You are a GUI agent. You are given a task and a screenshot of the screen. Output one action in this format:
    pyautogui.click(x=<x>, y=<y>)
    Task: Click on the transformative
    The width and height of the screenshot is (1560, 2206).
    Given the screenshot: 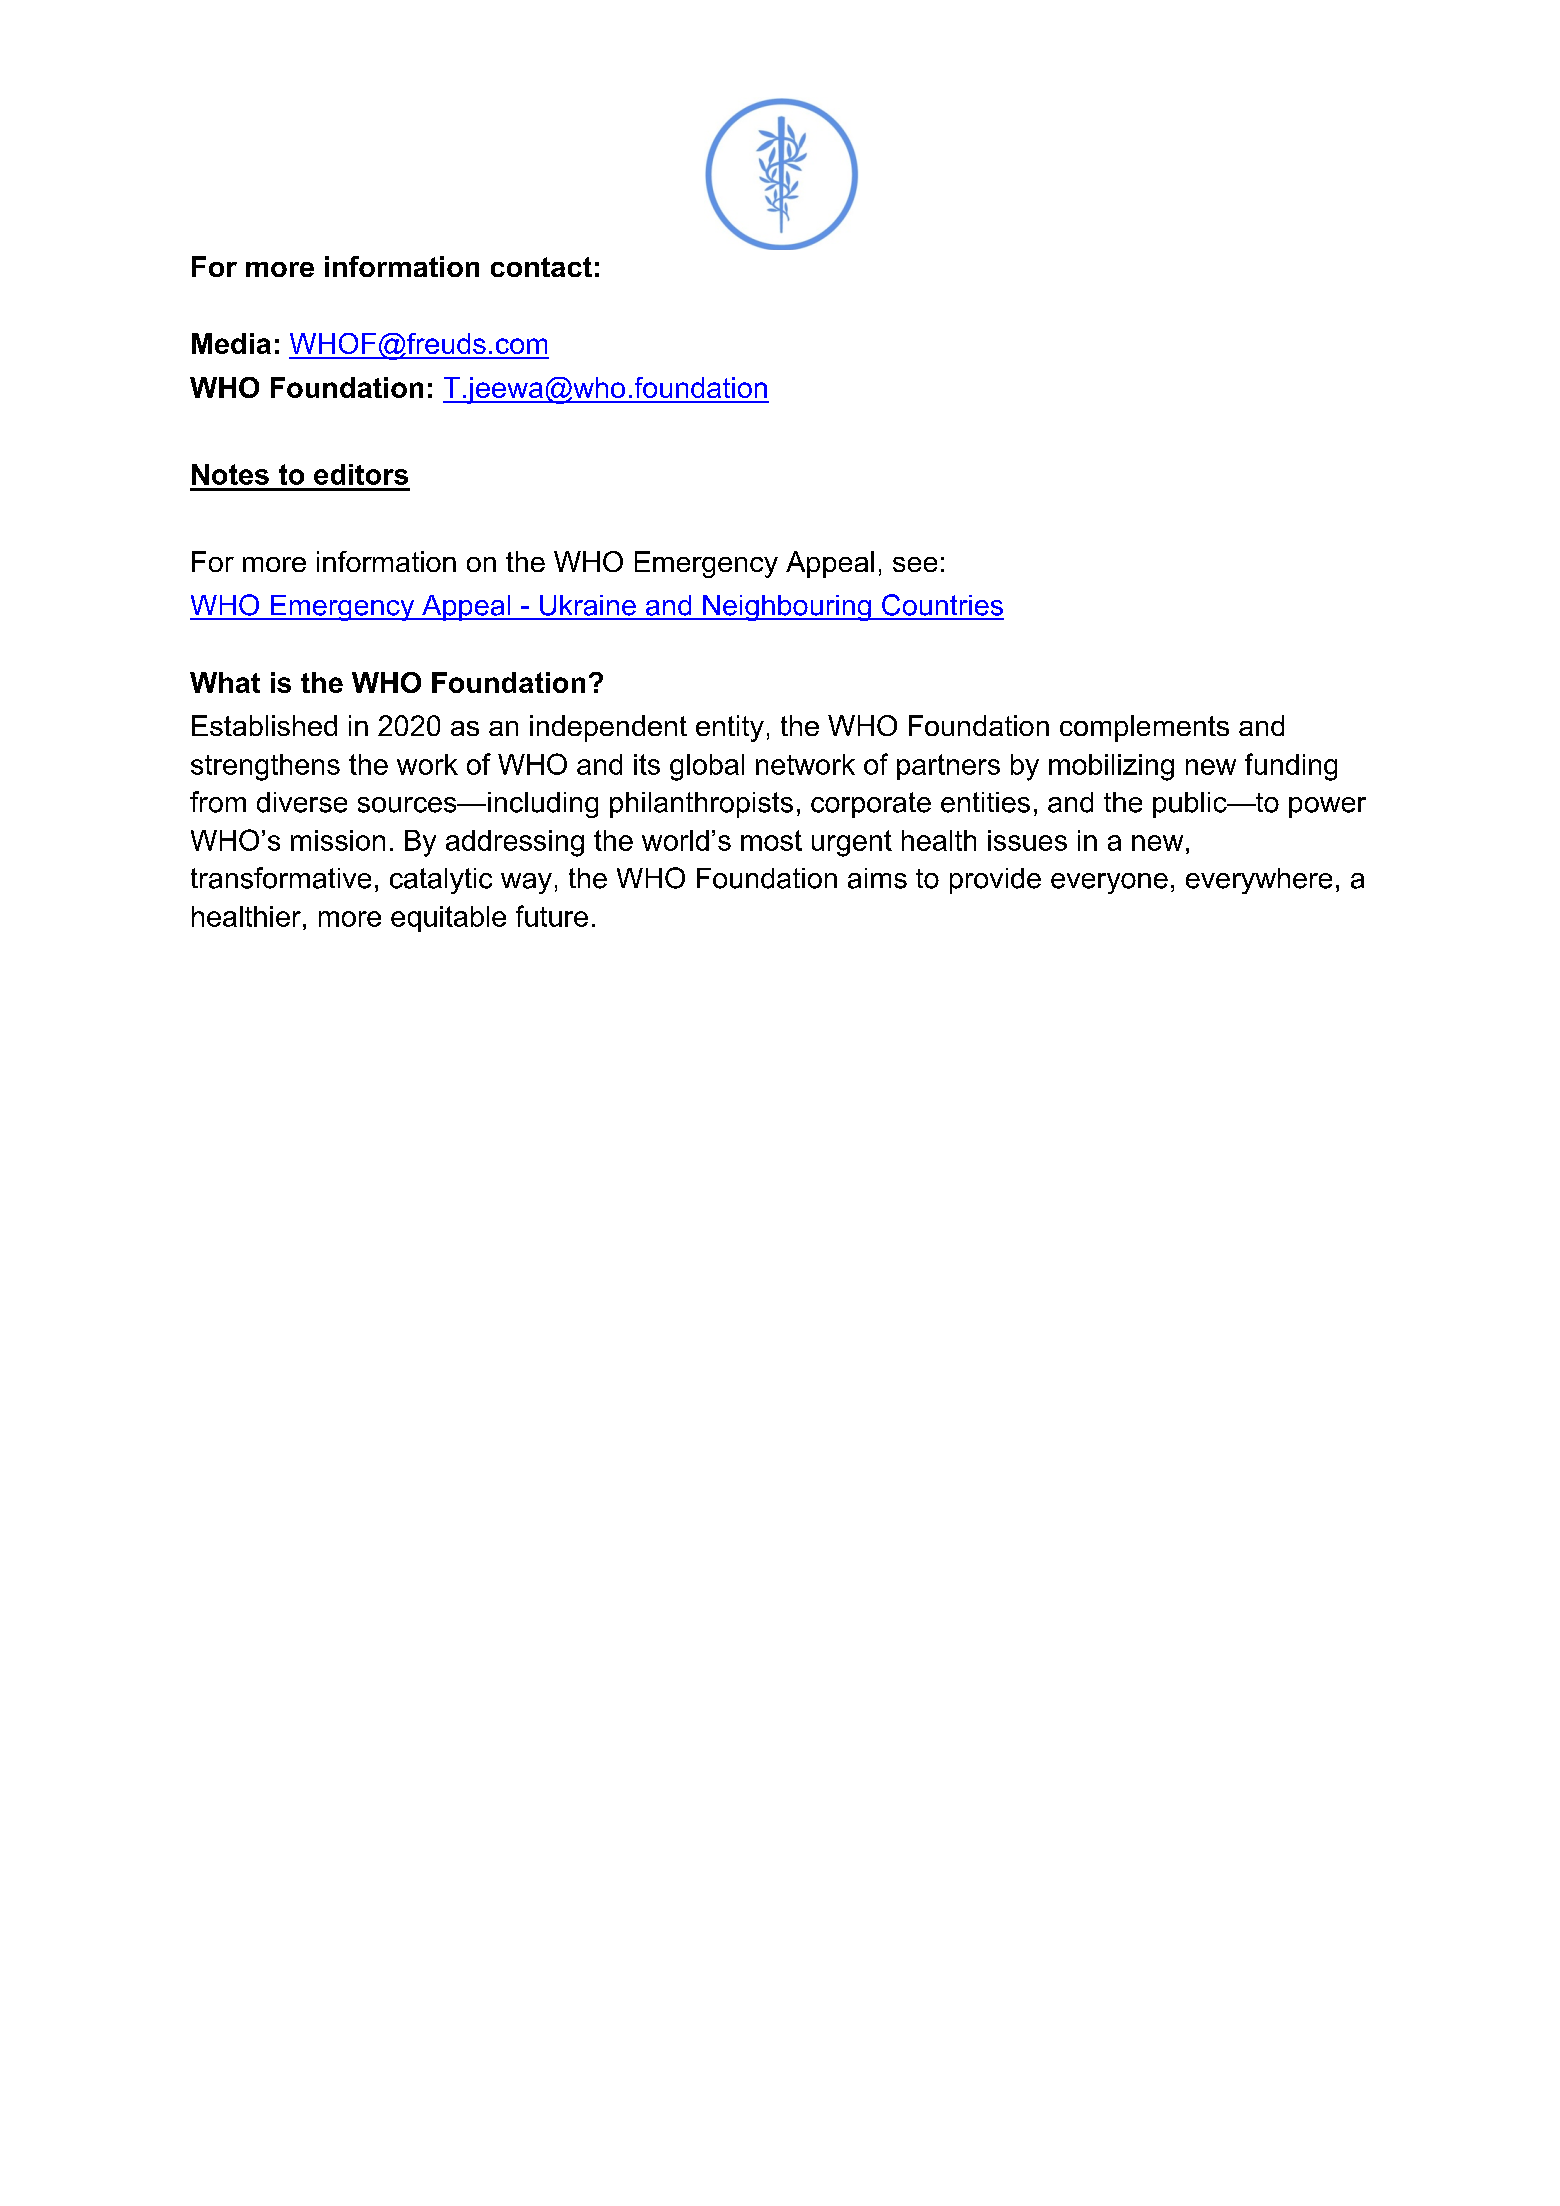 What is the action you would take?
    pyautogui.click(x=281, y=878)
